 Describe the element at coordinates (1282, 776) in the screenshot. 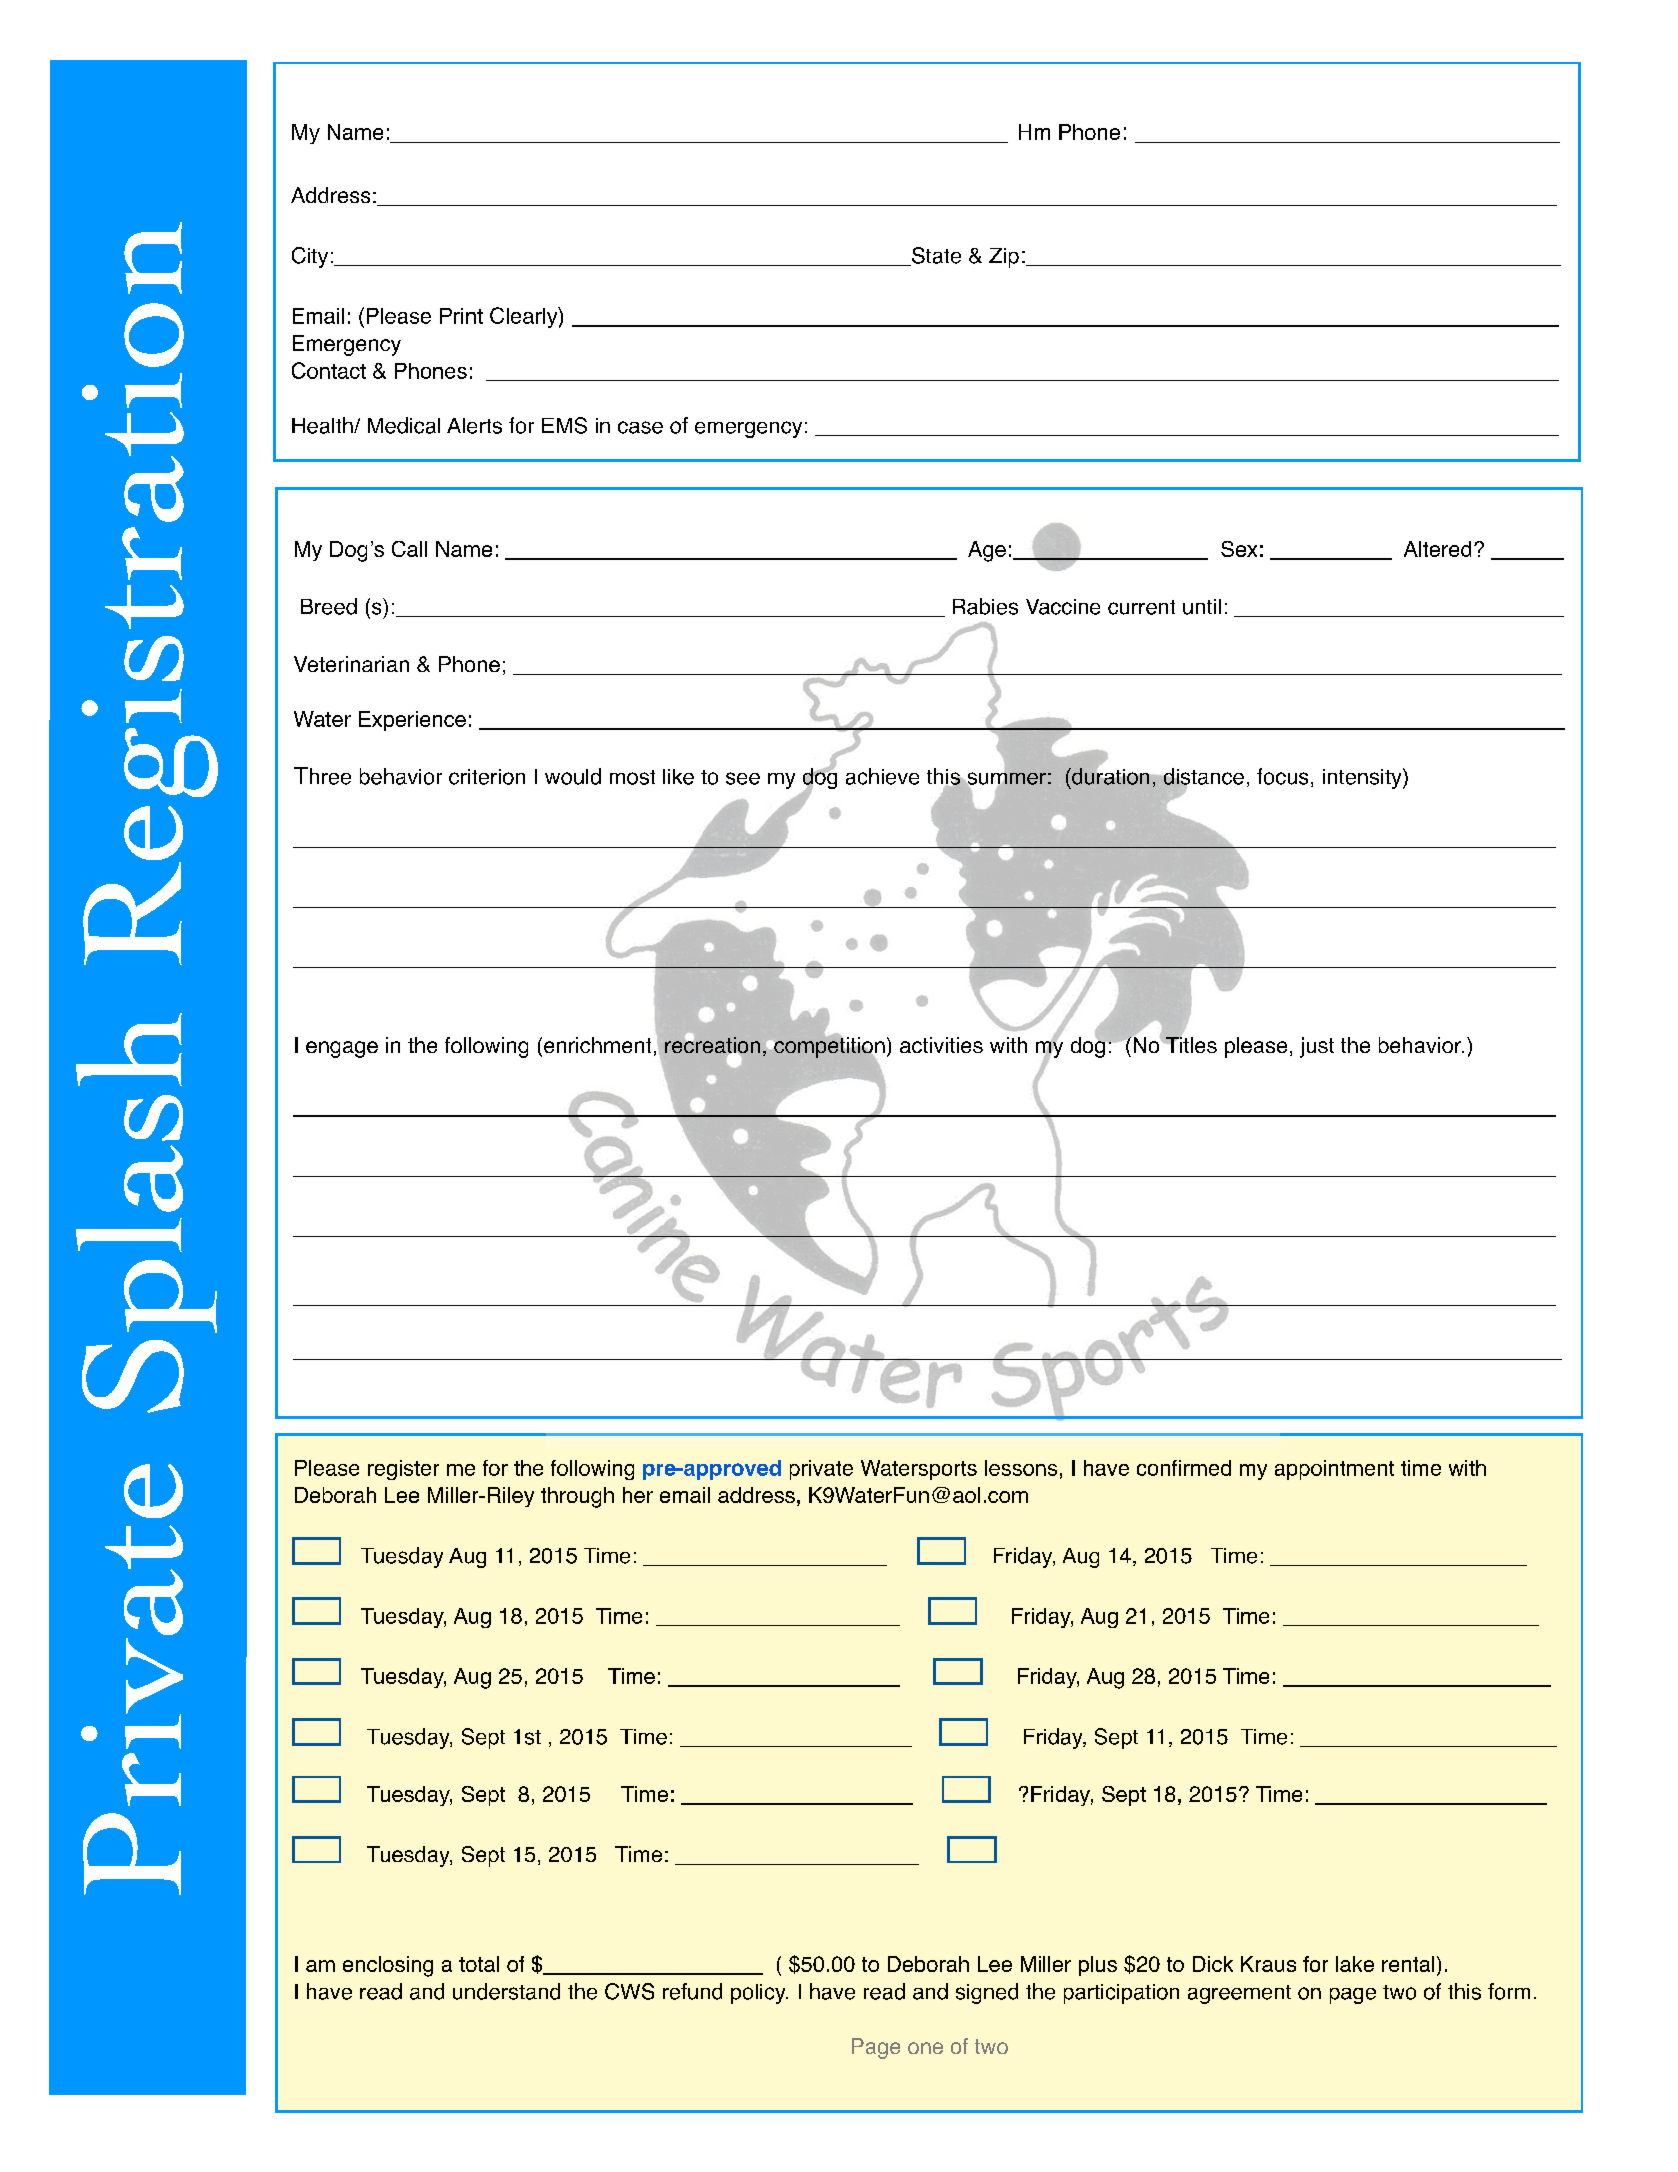

I see `focus` at that location.
